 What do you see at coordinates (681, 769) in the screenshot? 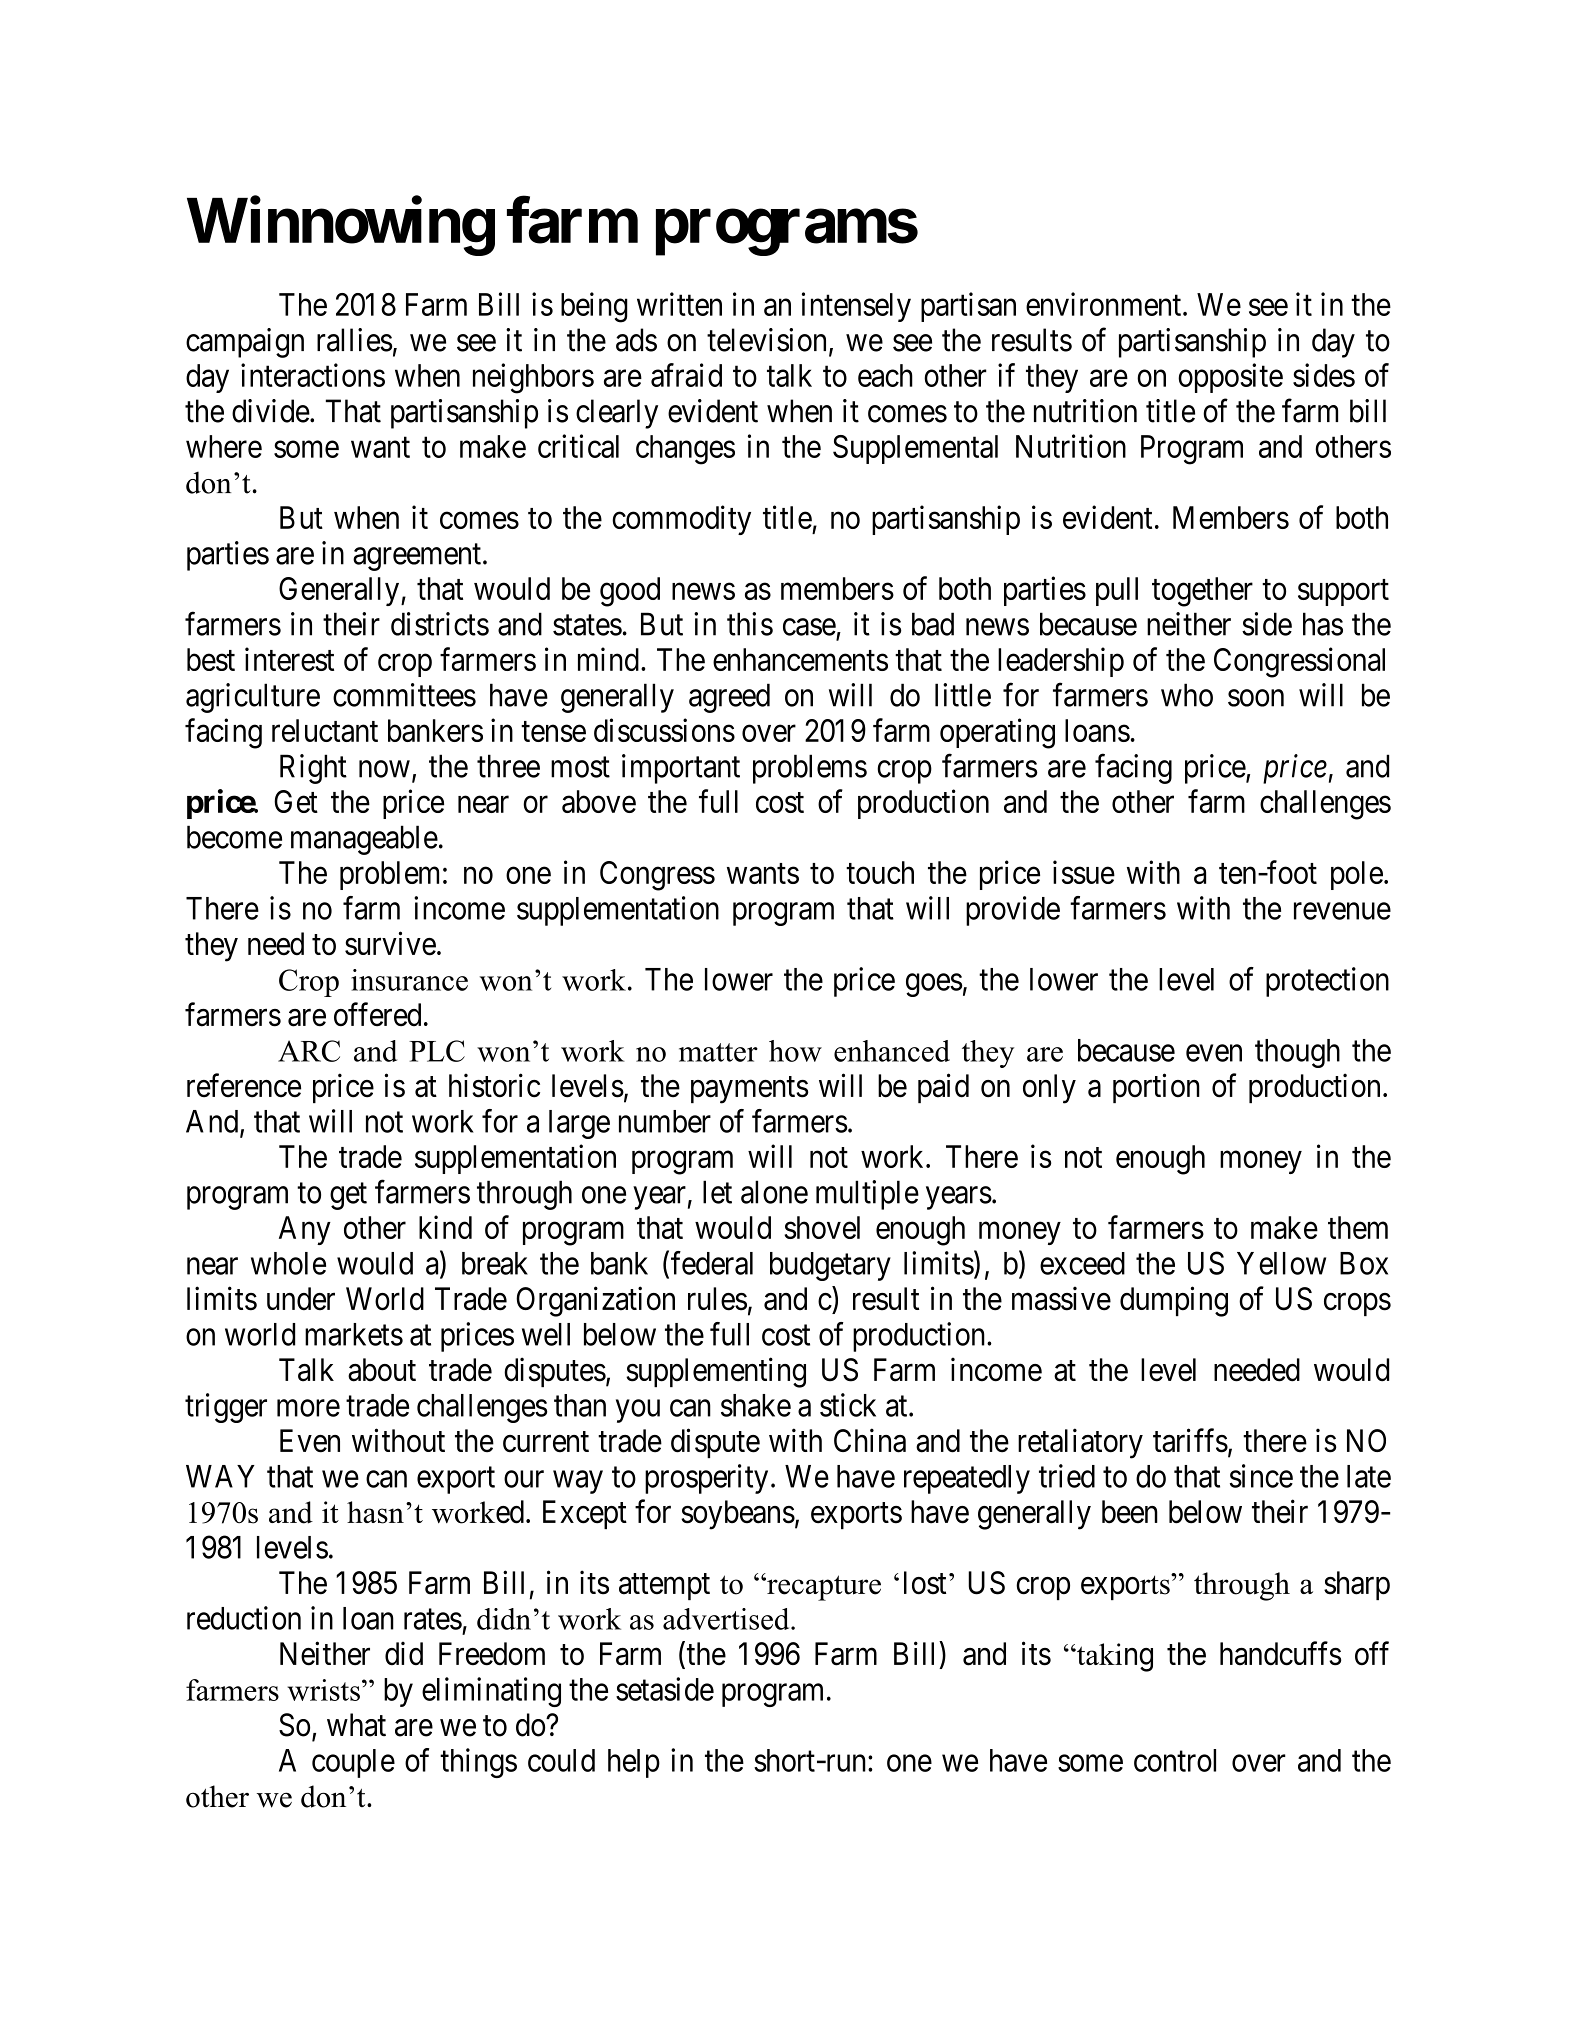
I see `important` at bounding box center [681, 769].
